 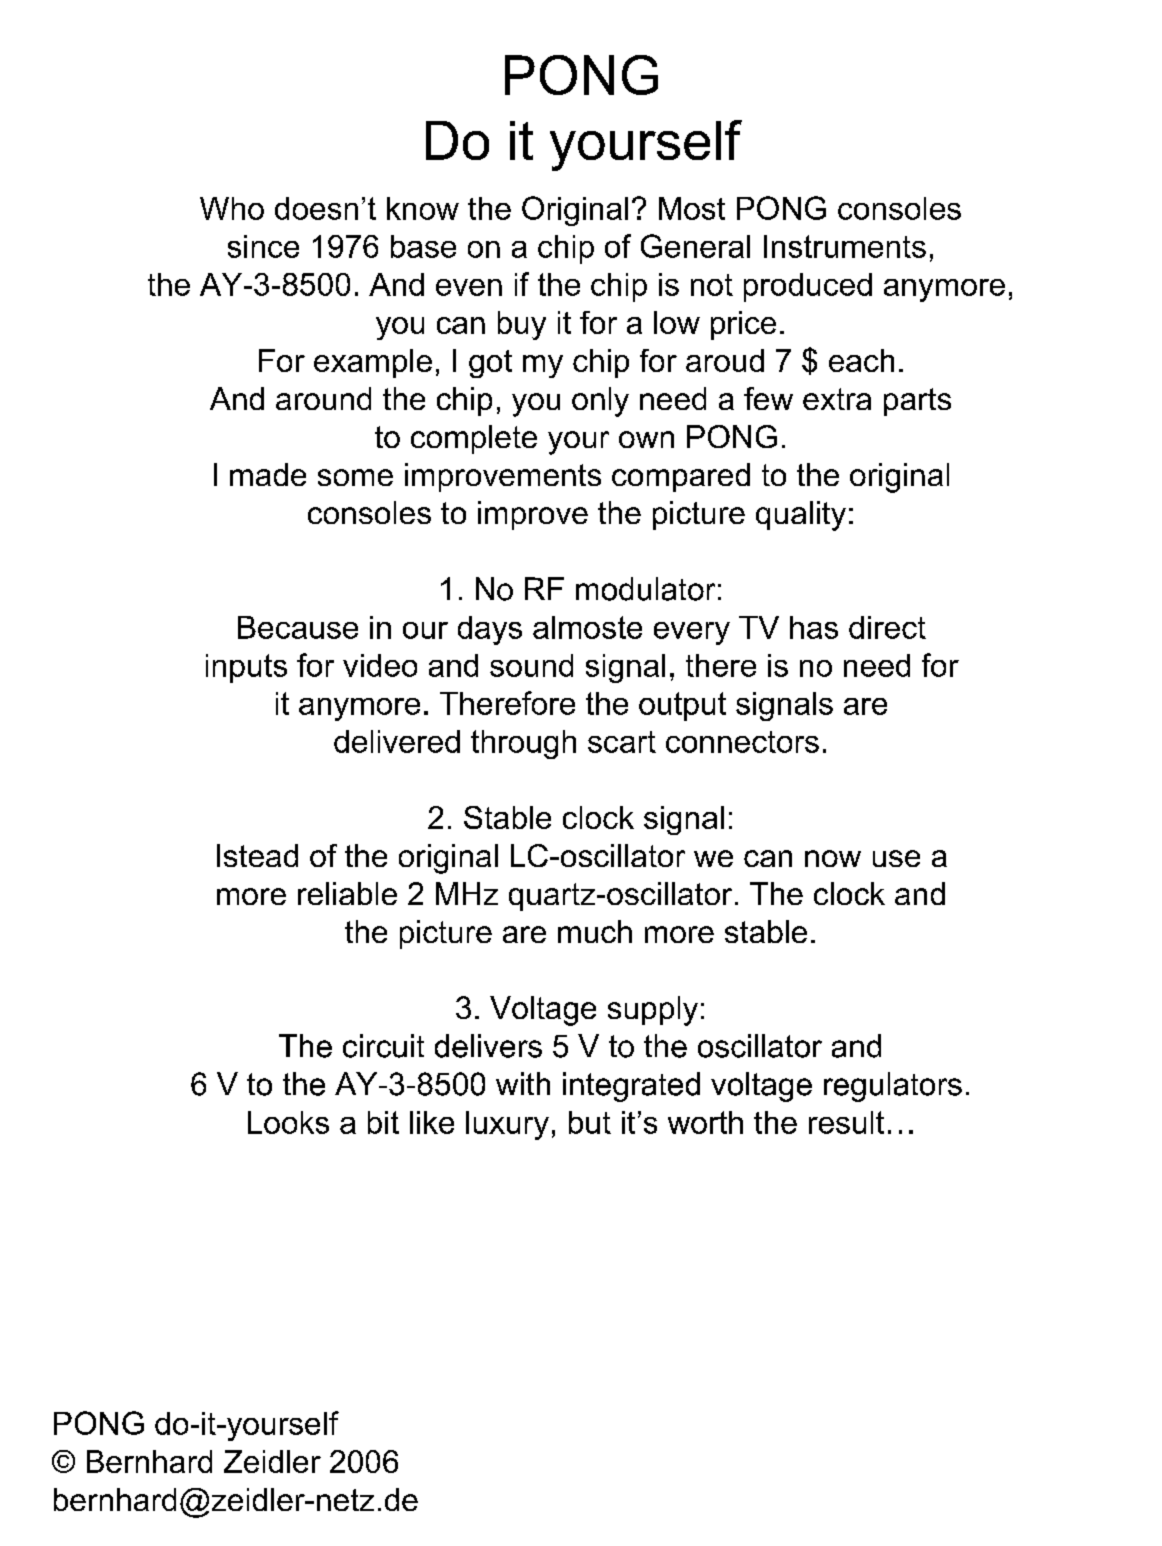 What do you see at coordinates (531, 665) in the document?
I see `sound` at bounding box center [531, 665].
